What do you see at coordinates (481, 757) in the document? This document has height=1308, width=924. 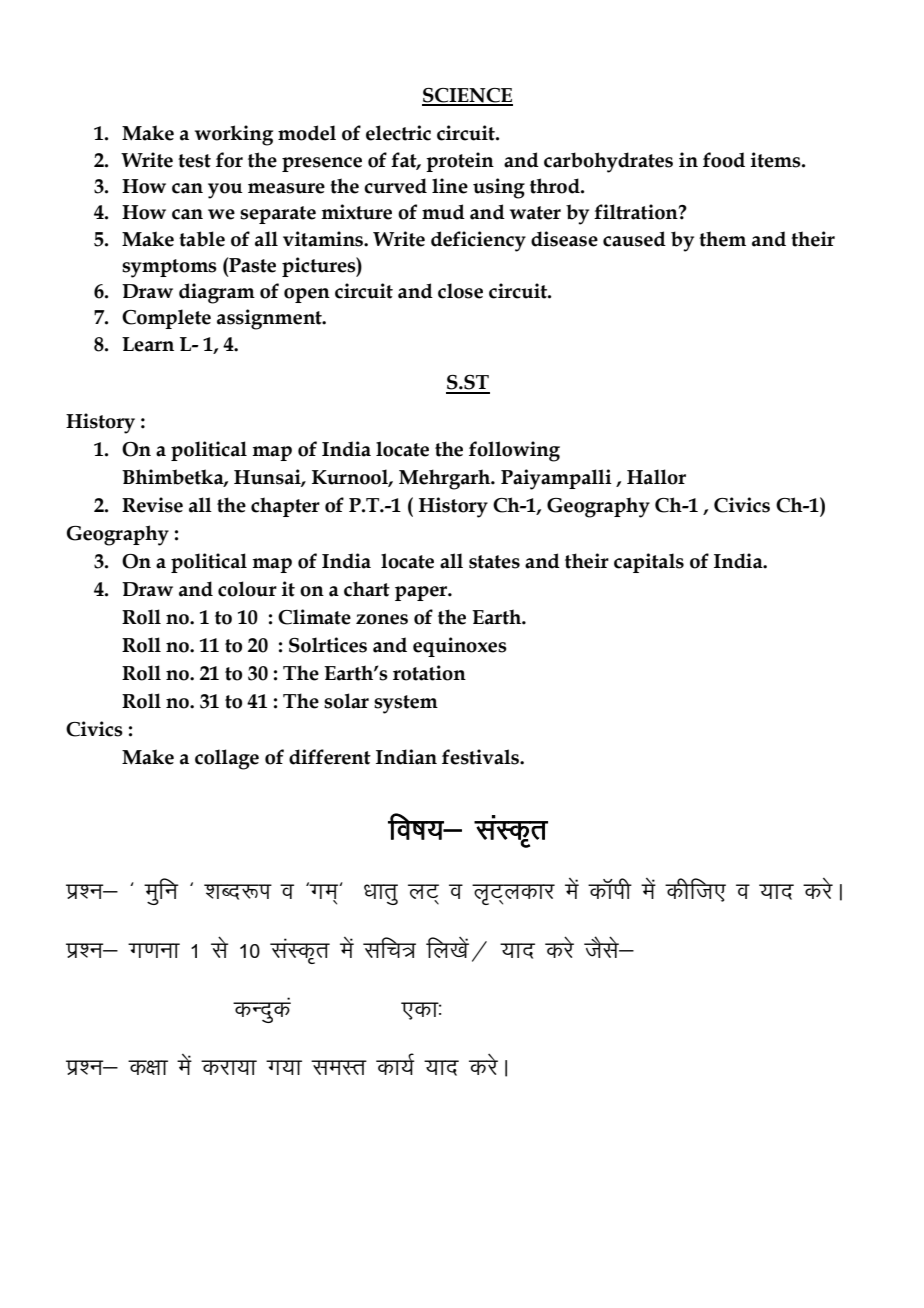 I see `festivals` at bounding box center [481, 757].
